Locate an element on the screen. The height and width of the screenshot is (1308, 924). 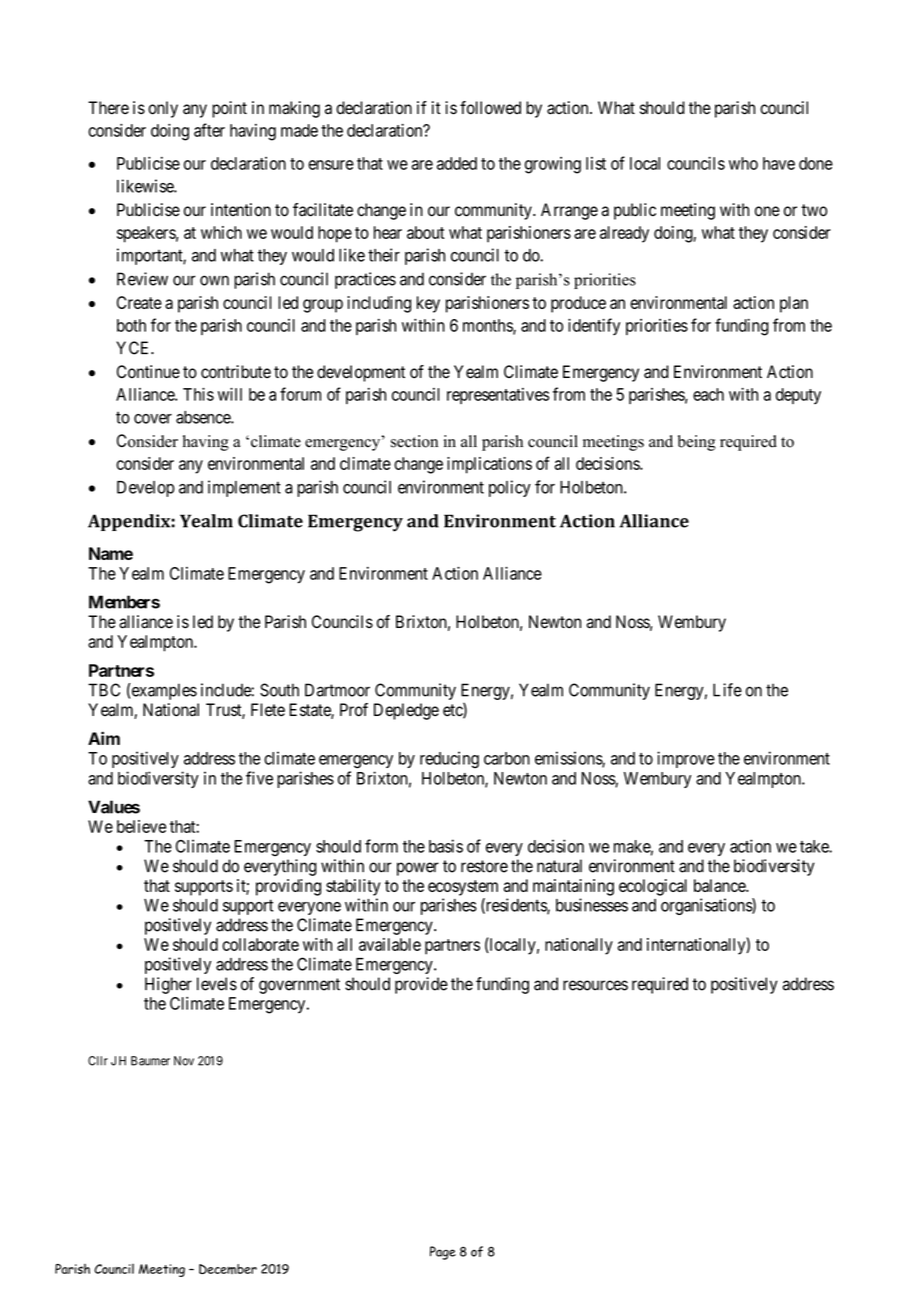
who is located at coordinates (743, 163).
